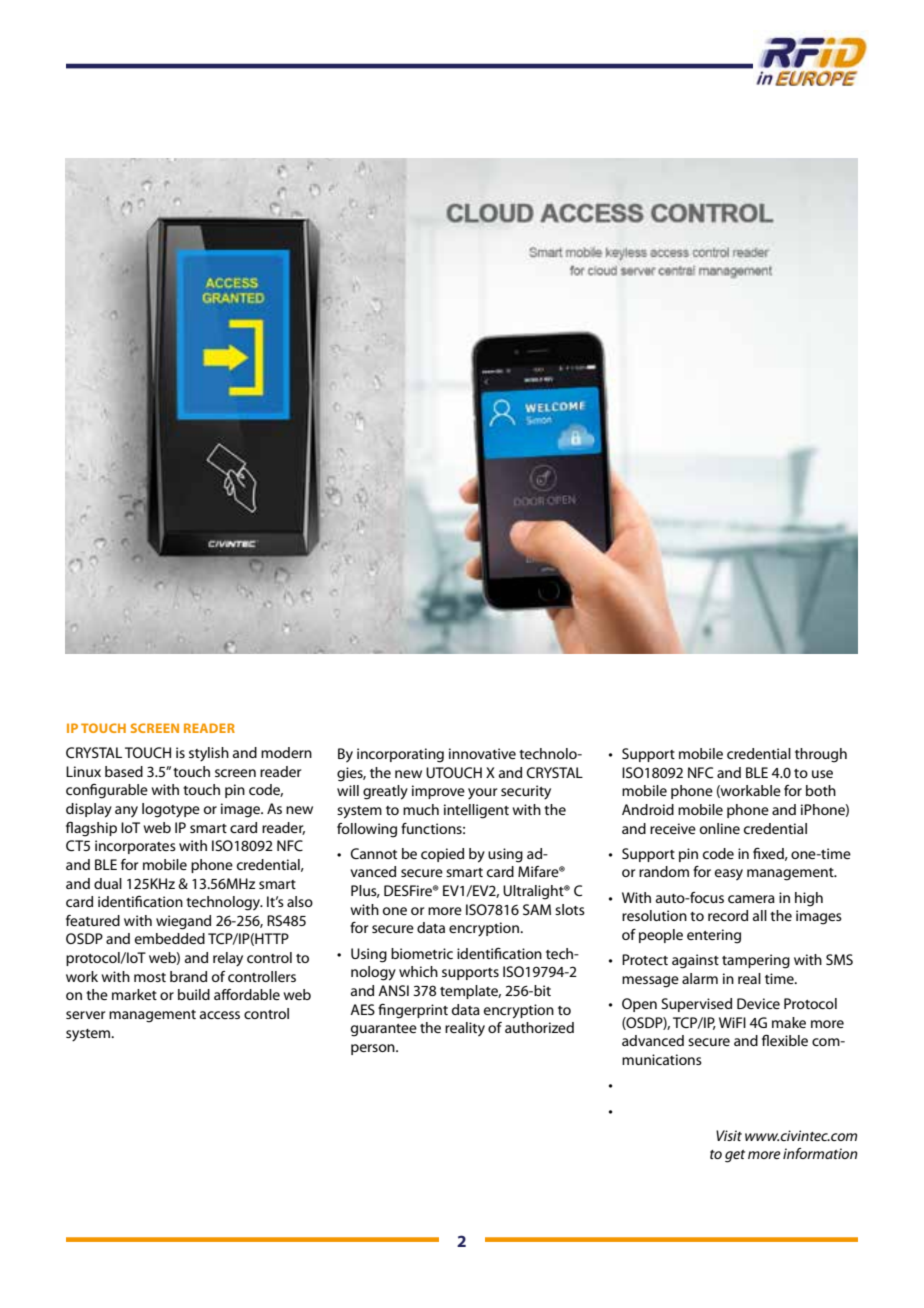 The image size is (924, 1308). Describe the element at coordinates (482, 753) in the screenshot. I see `innovative` at that location.
